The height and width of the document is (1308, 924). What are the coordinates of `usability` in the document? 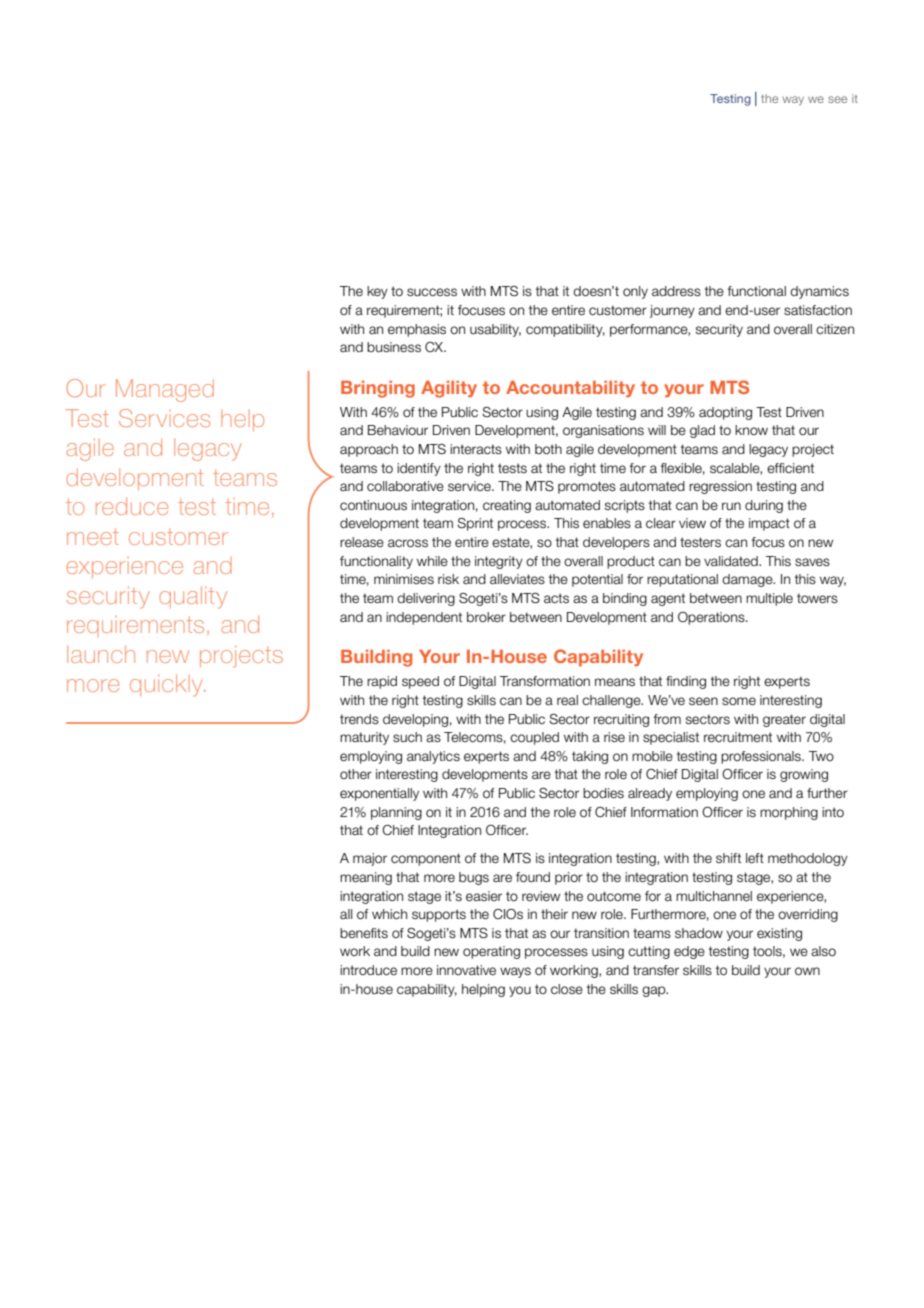 It's located at (495, 330).
